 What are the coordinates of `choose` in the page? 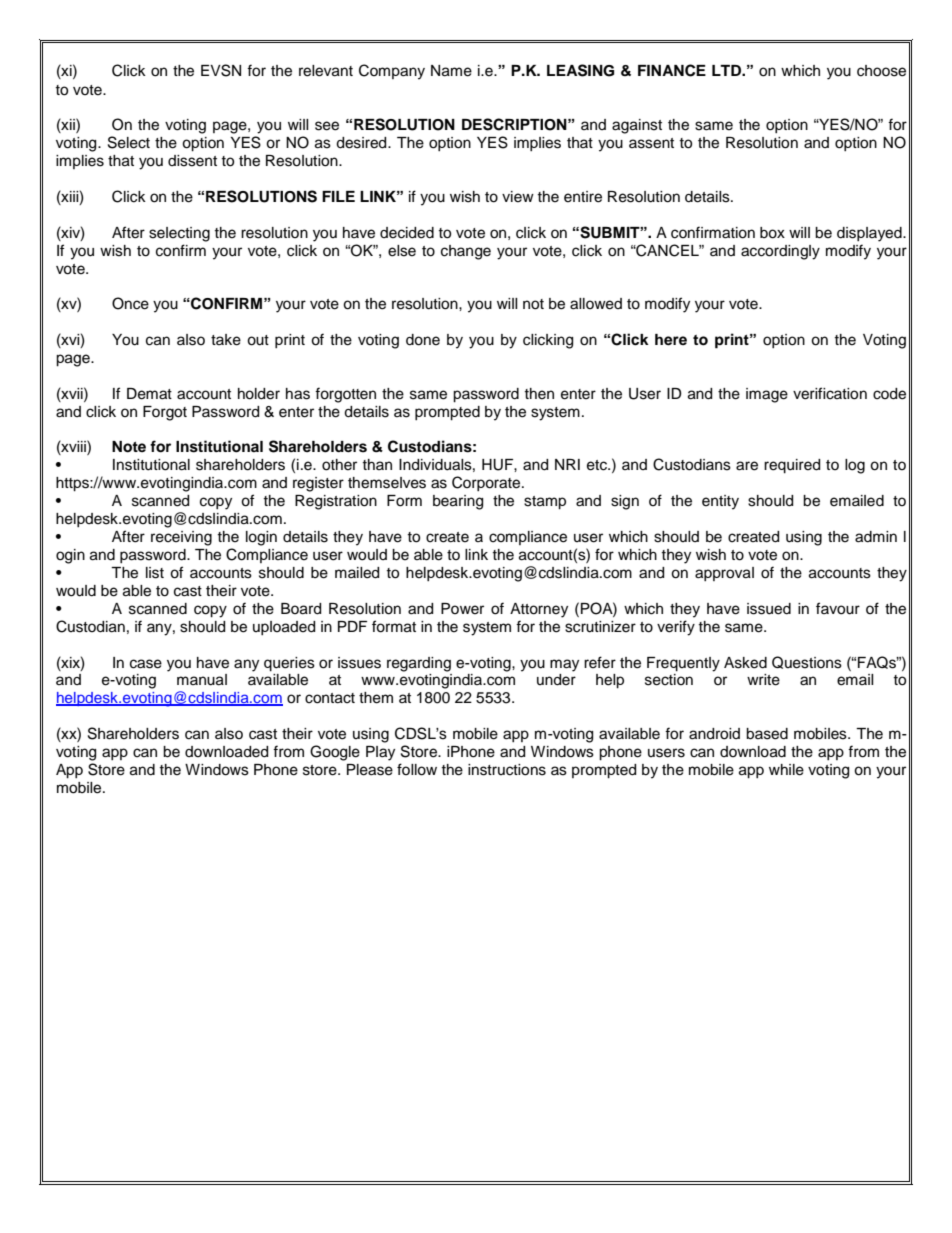 It's located at (881, 71).
